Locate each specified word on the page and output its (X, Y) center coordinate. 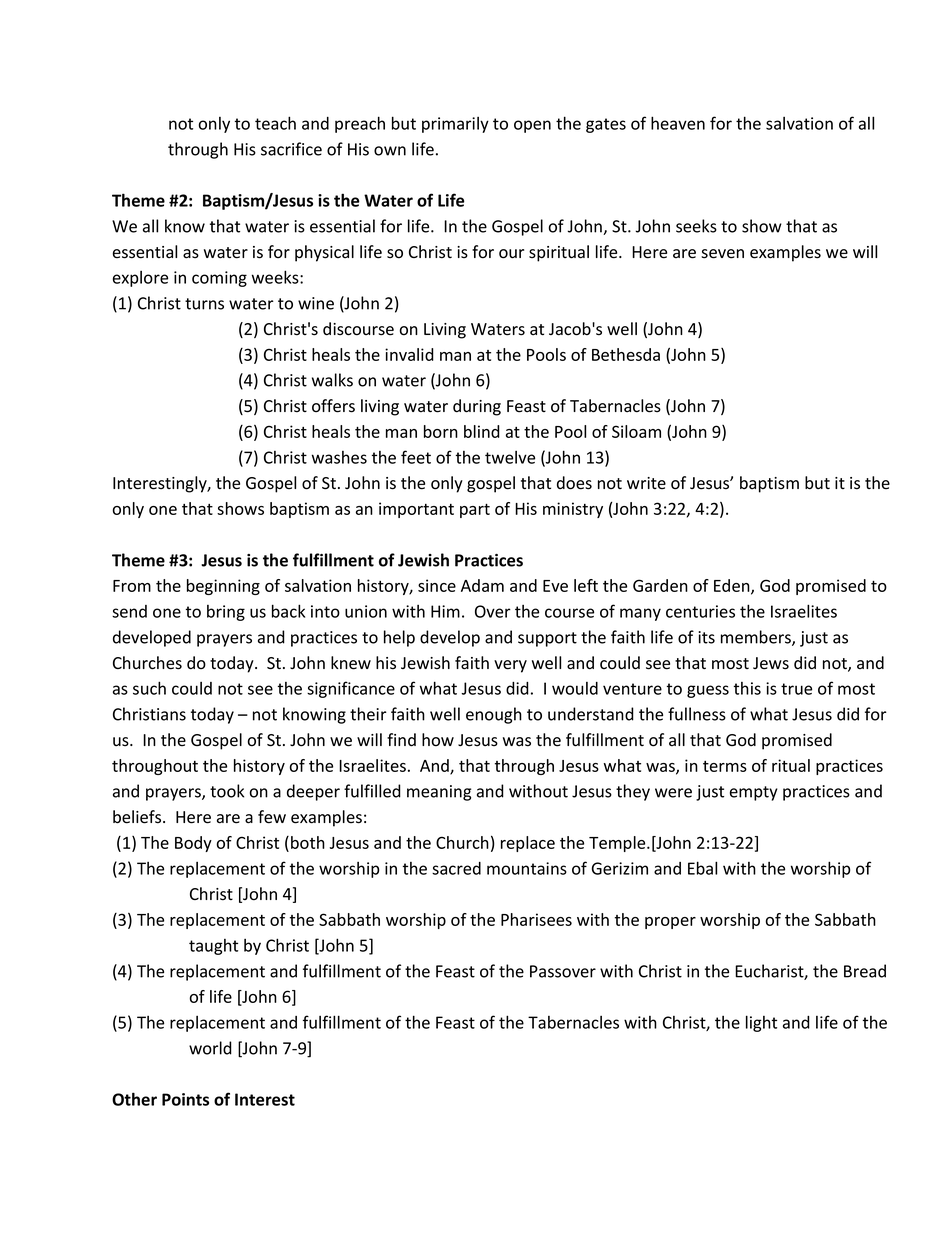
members (757, 638)
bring (226, 613)
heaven (678, 123)
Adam (482, 585)
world (210, 1048)
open (532, 126)
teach (275, 123)
